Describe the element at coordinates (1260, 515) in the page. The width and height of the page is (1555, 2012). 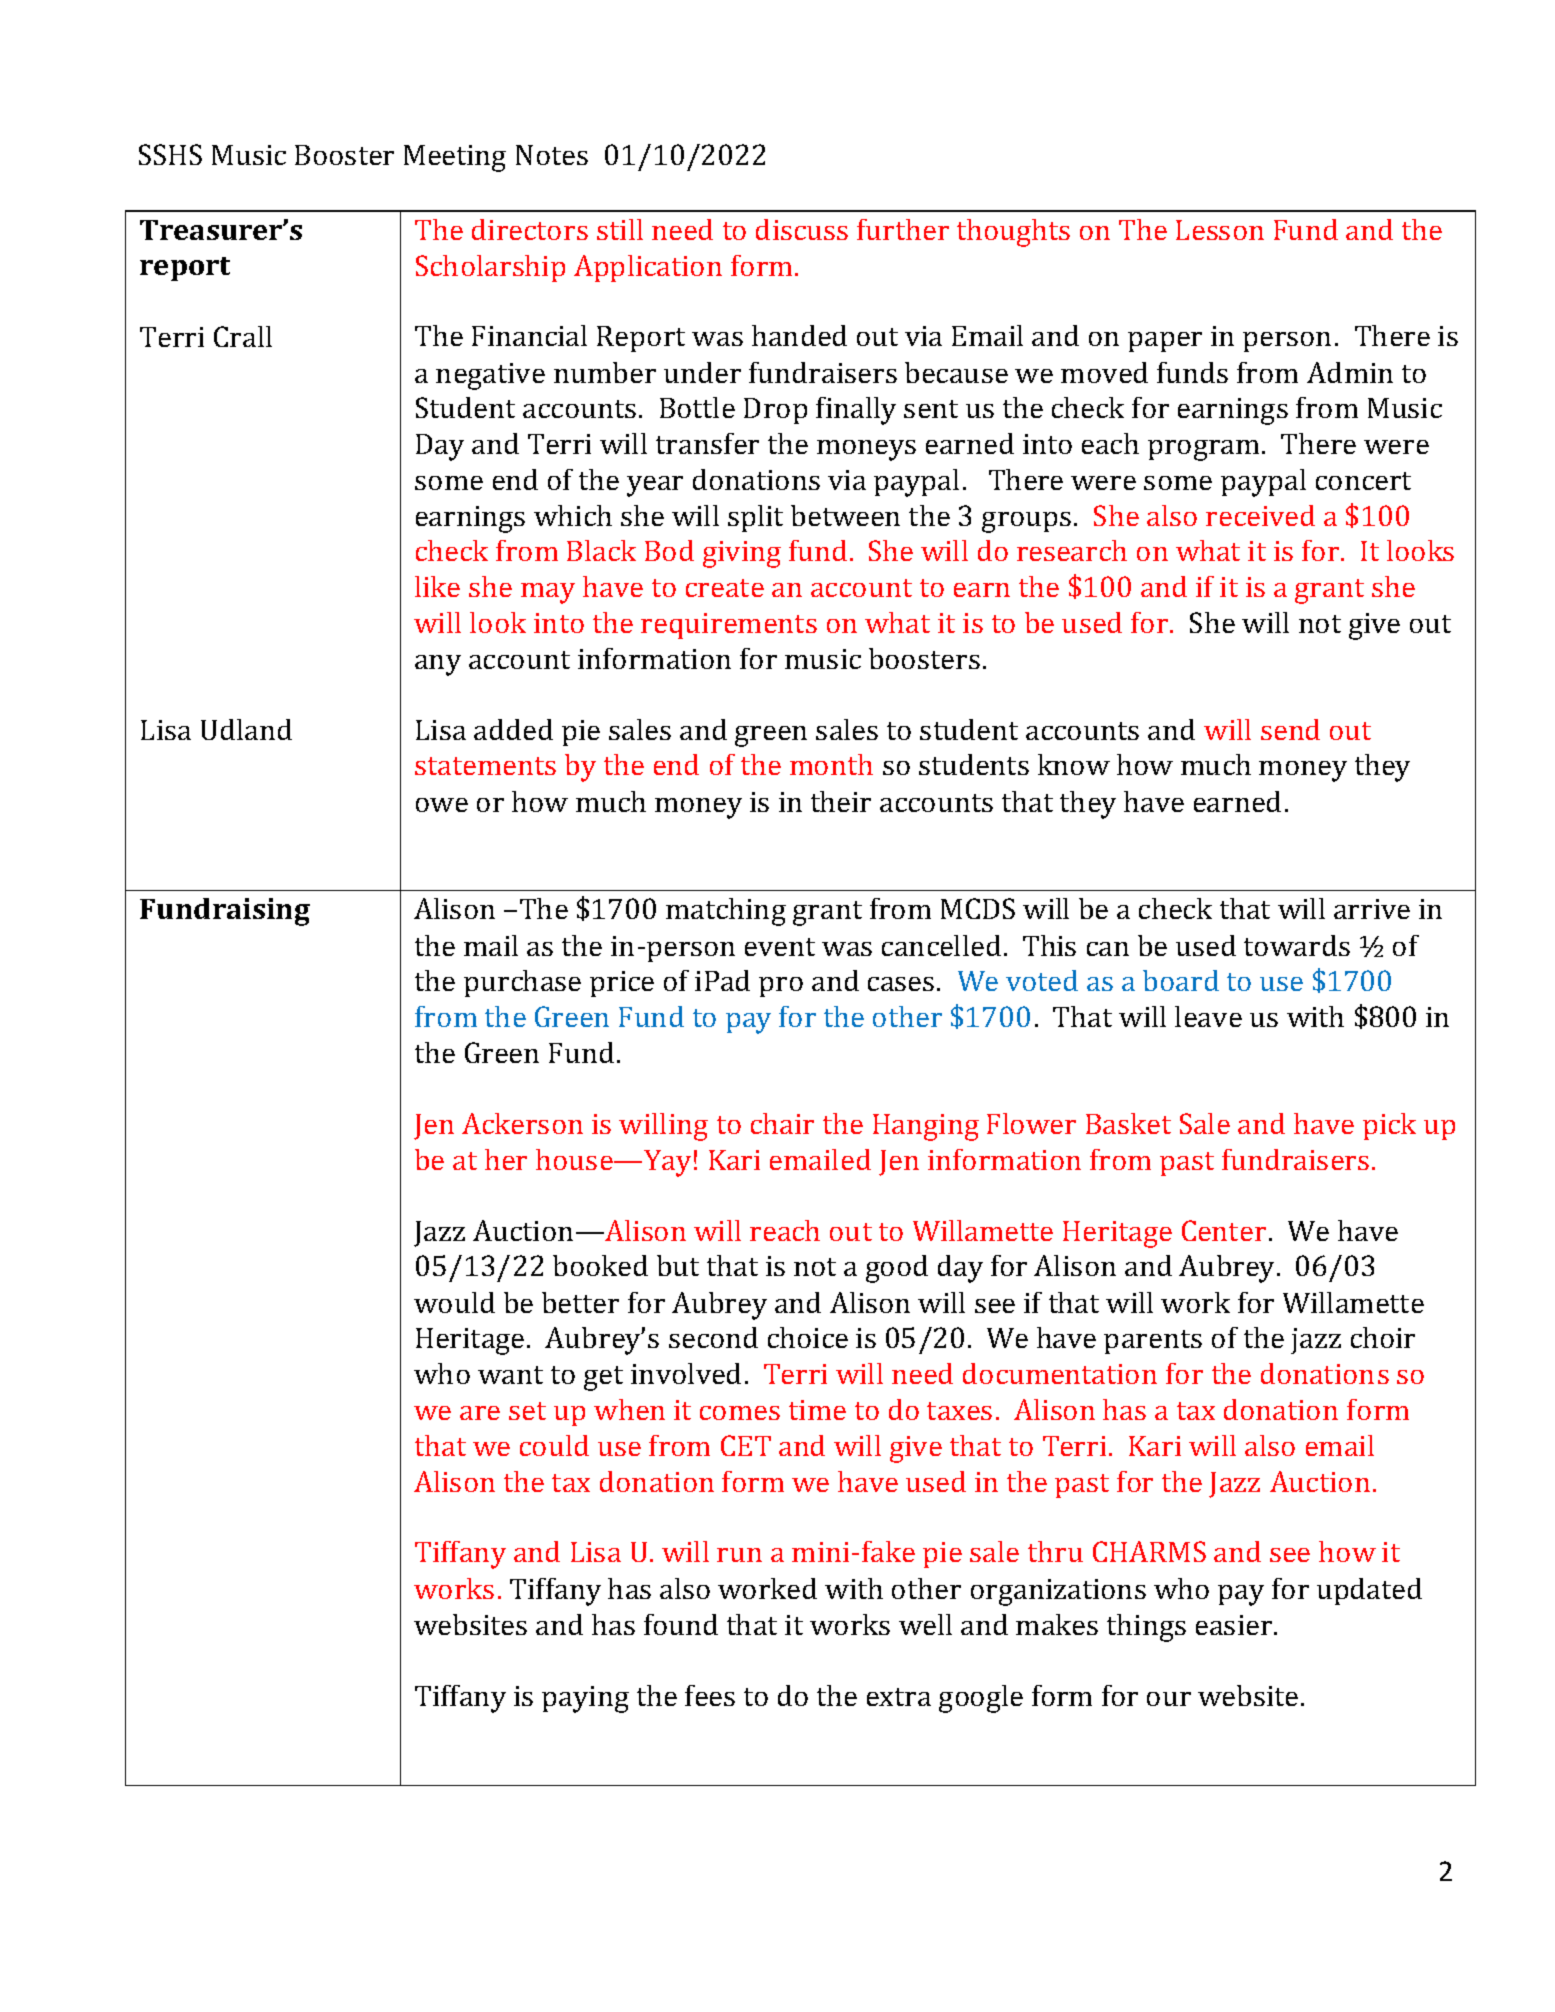
I see `received` at that location.
